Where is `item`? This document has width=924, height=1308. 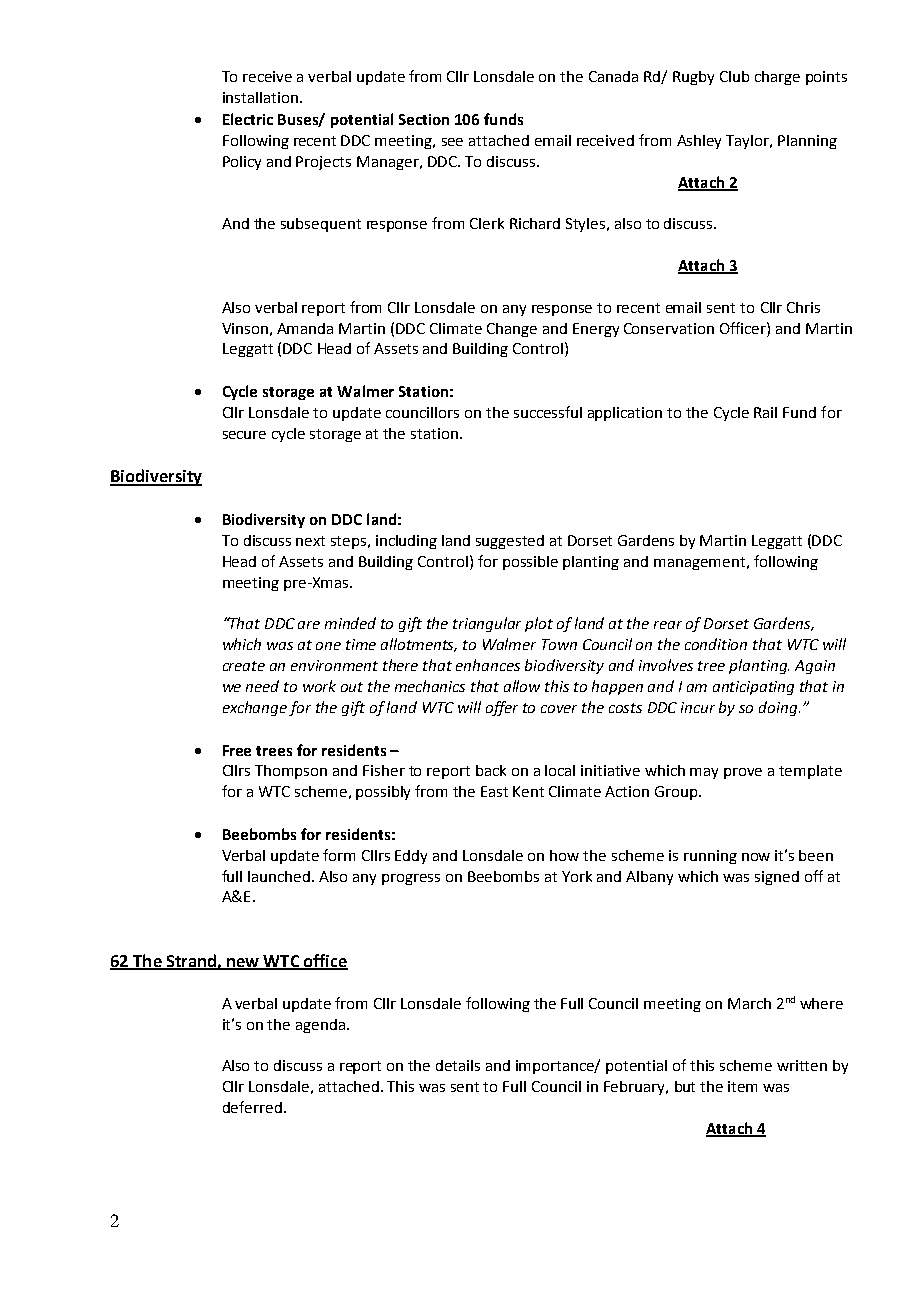
item is located at coordinates (742, 1086).
